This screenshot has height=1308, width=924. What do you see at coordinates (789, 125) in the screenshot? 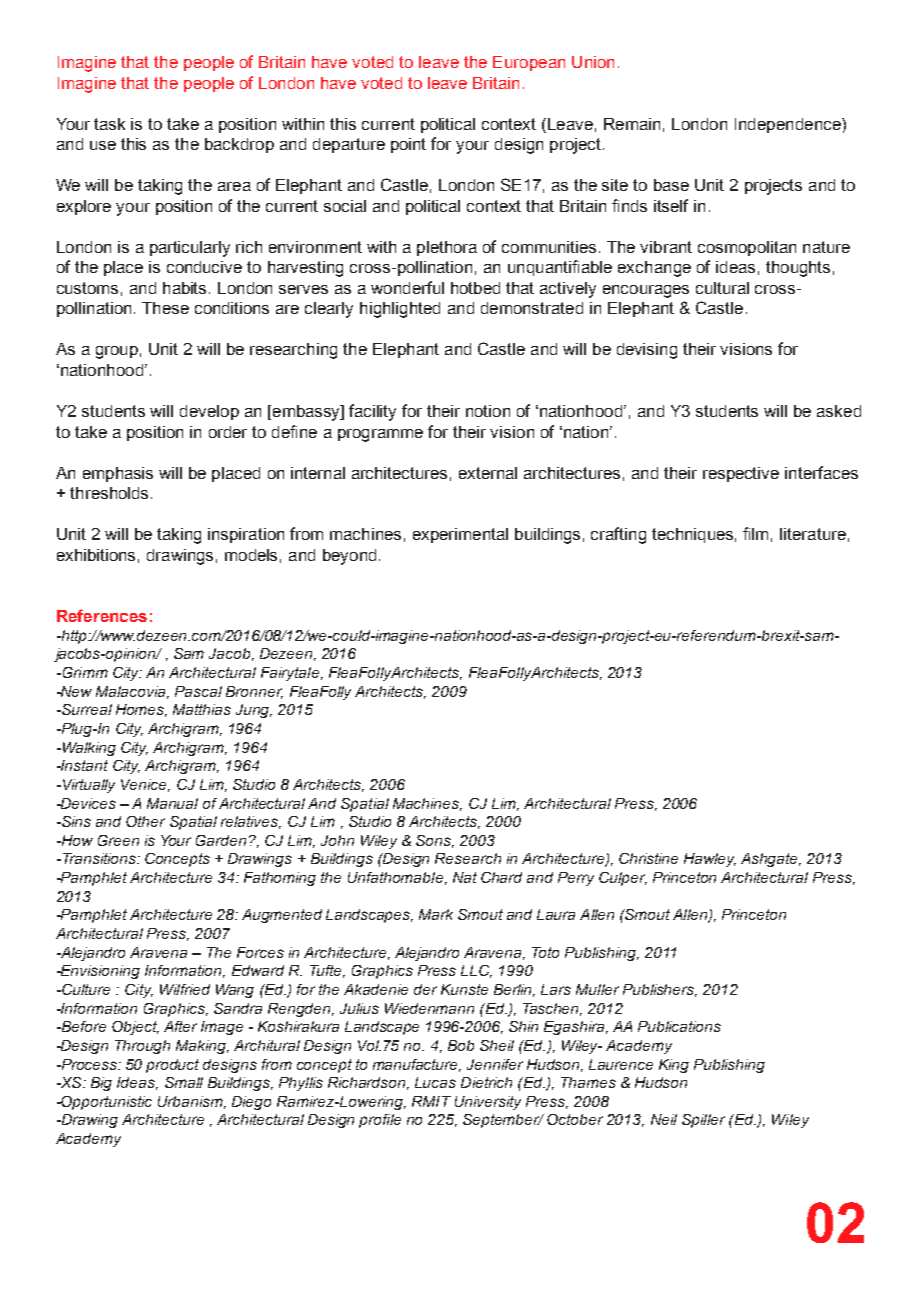
I see `Independence` at bounding box center [789, 125].
